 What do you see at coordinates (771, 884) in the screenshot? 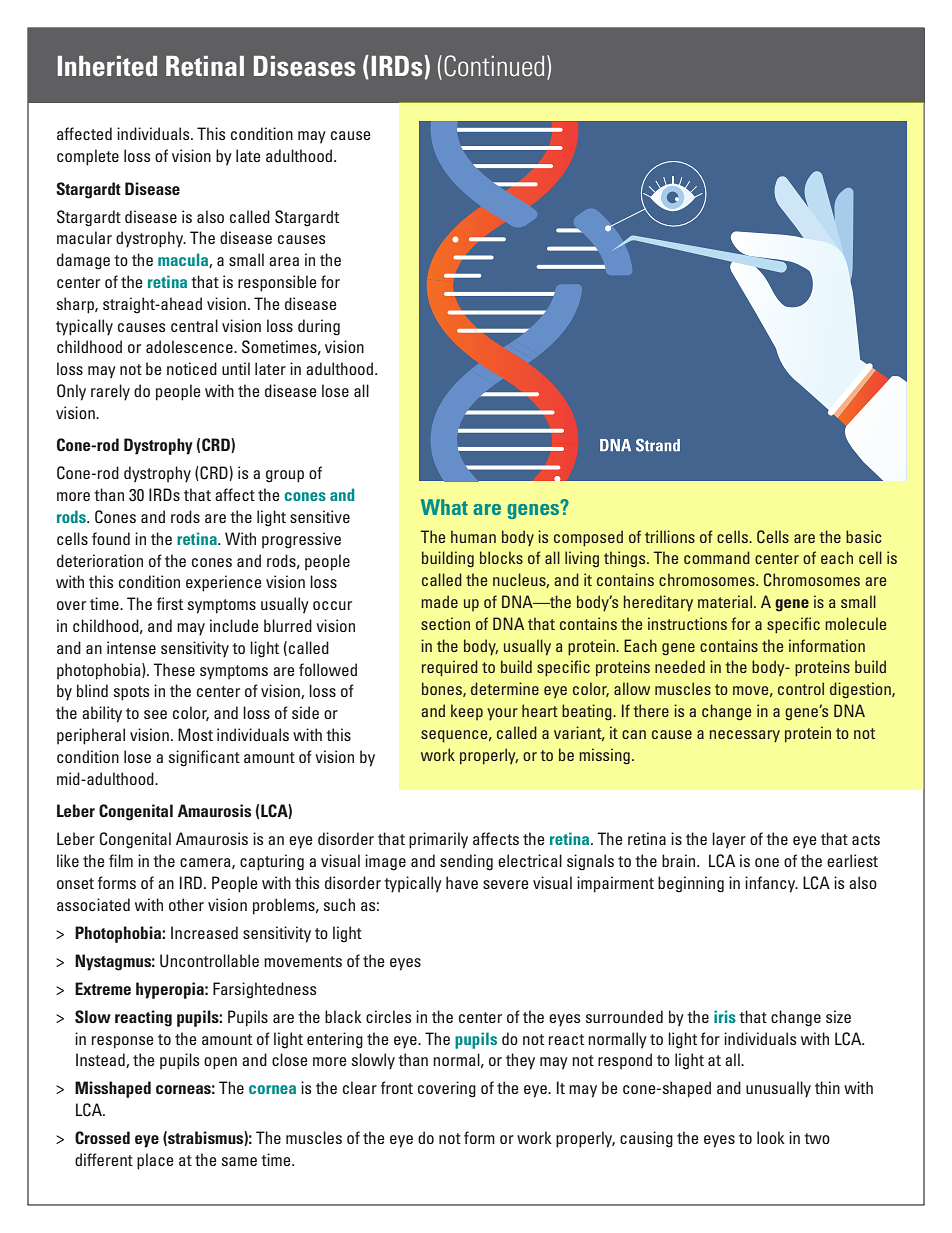
I see `infancy` at bounding box center [771, 884].
